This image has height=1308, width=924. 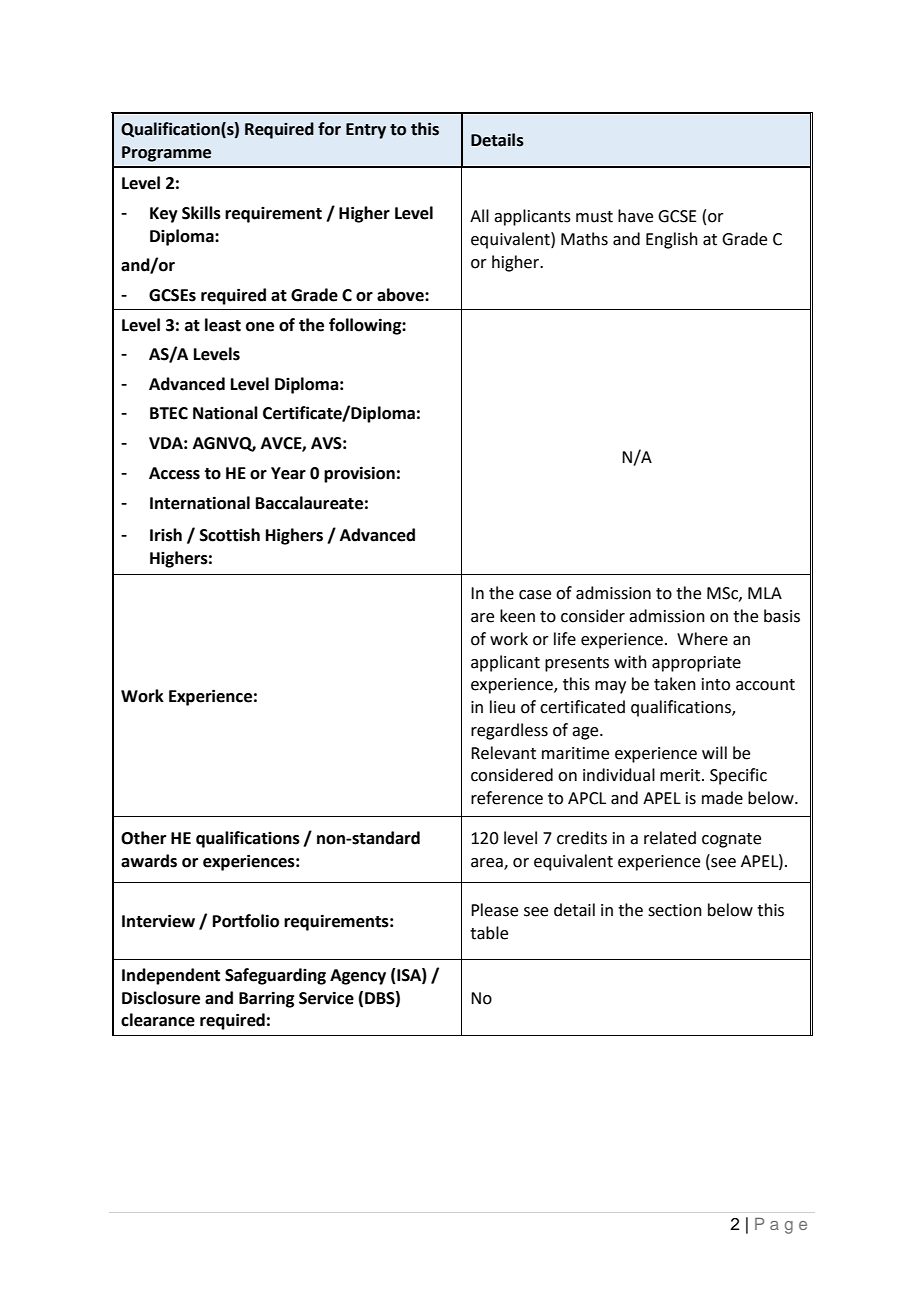 What do you see at coordinates (489, 933) in the image?
I see `table` at bounding box center [489, 933].
